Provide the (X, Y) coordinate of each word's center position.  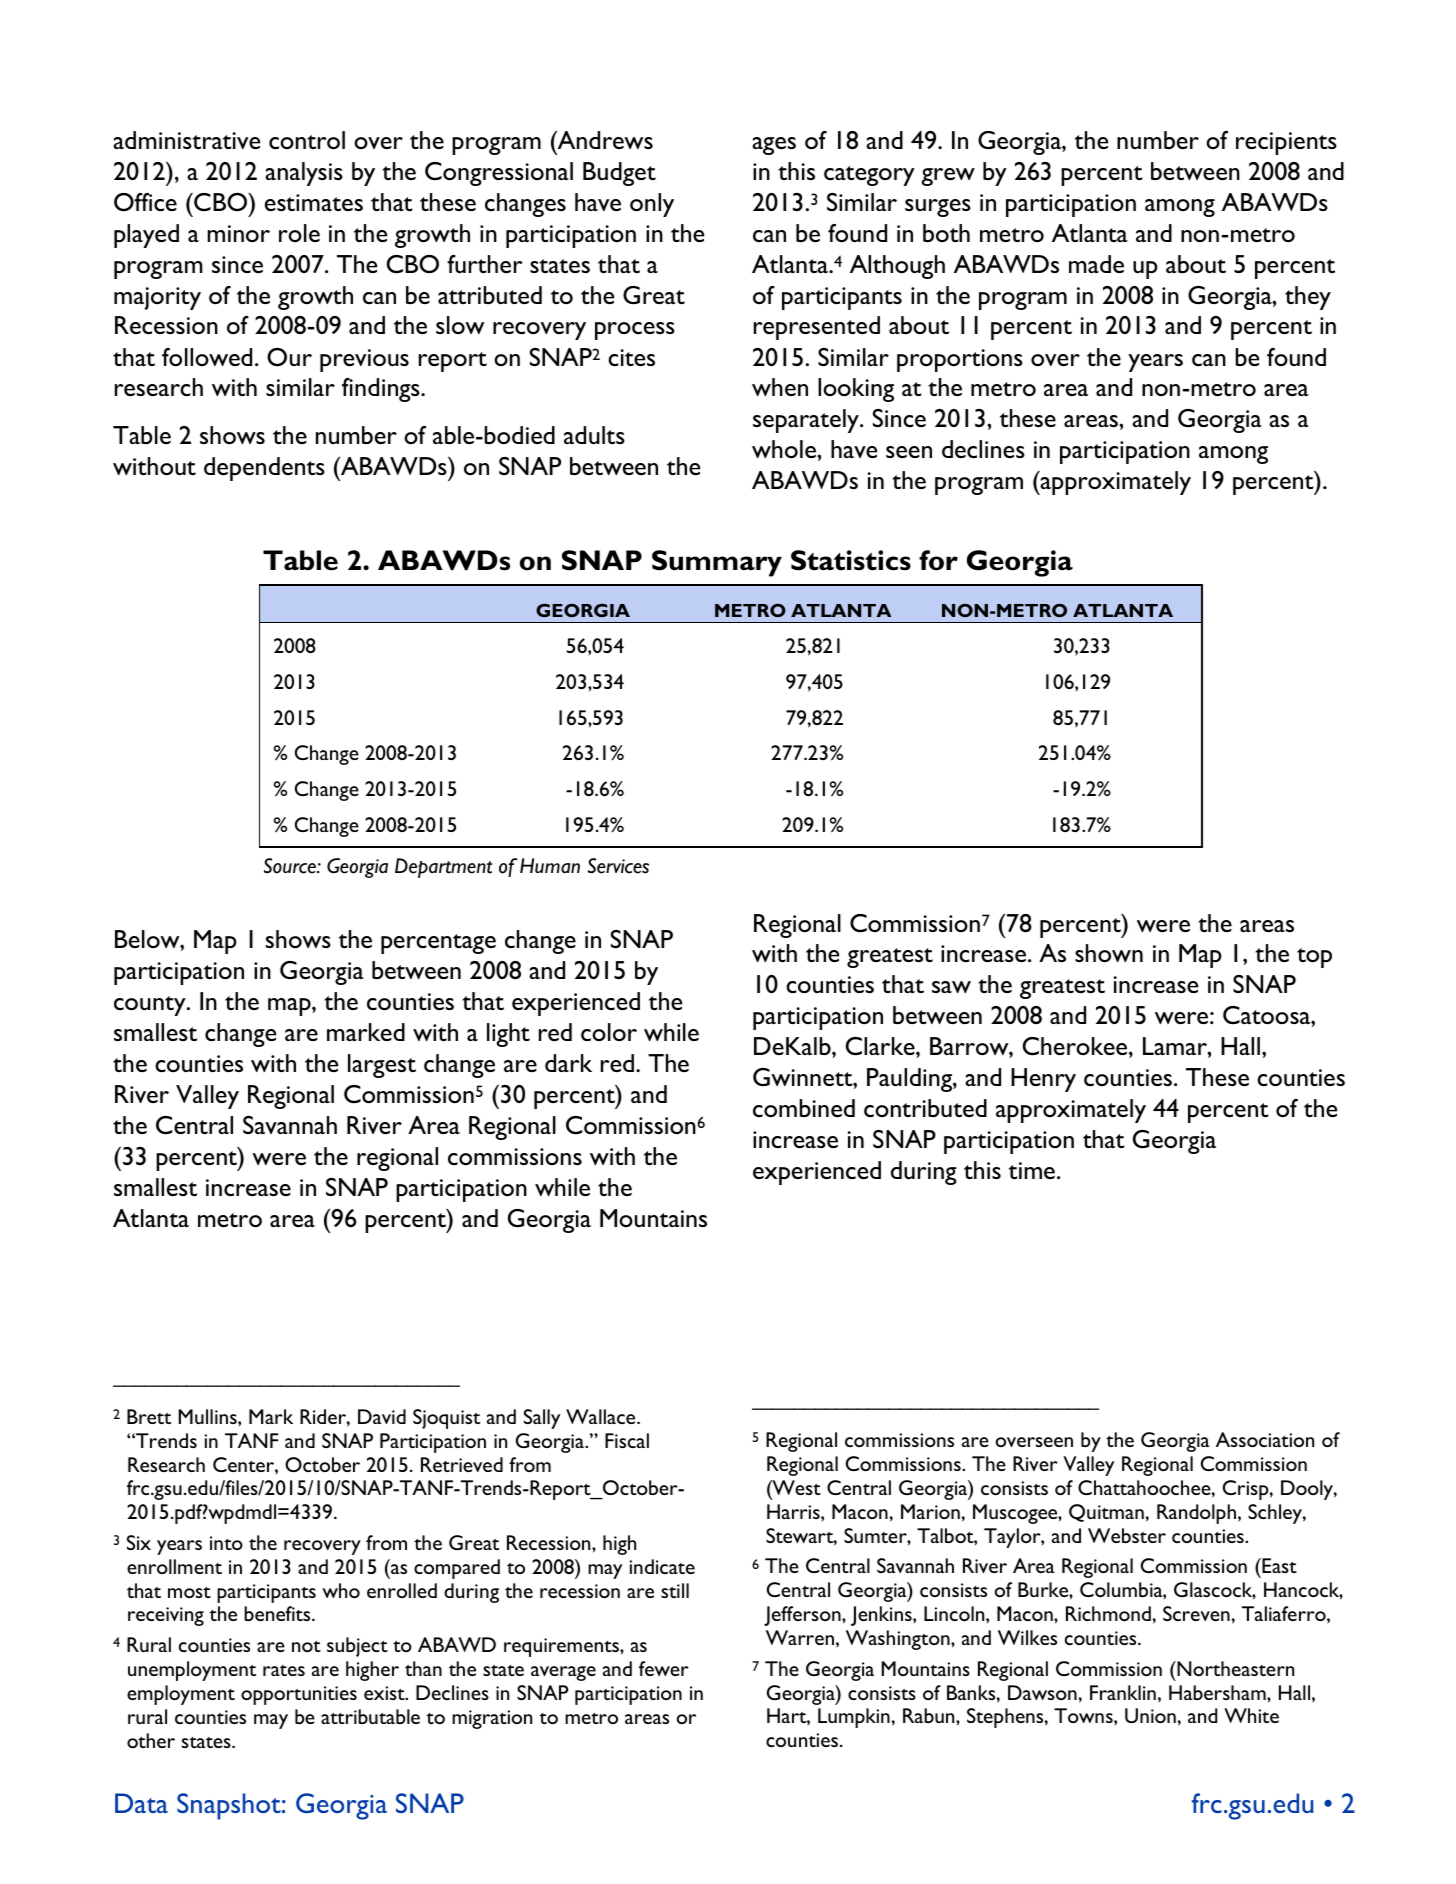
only (652, 205)
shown (1109, 953)
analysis (304, 174)
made (1096, 264)
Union (1150, 1715)
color (609, 1032)
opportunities (299, 1695)
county (151, 1006)
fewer (664, 1668)
